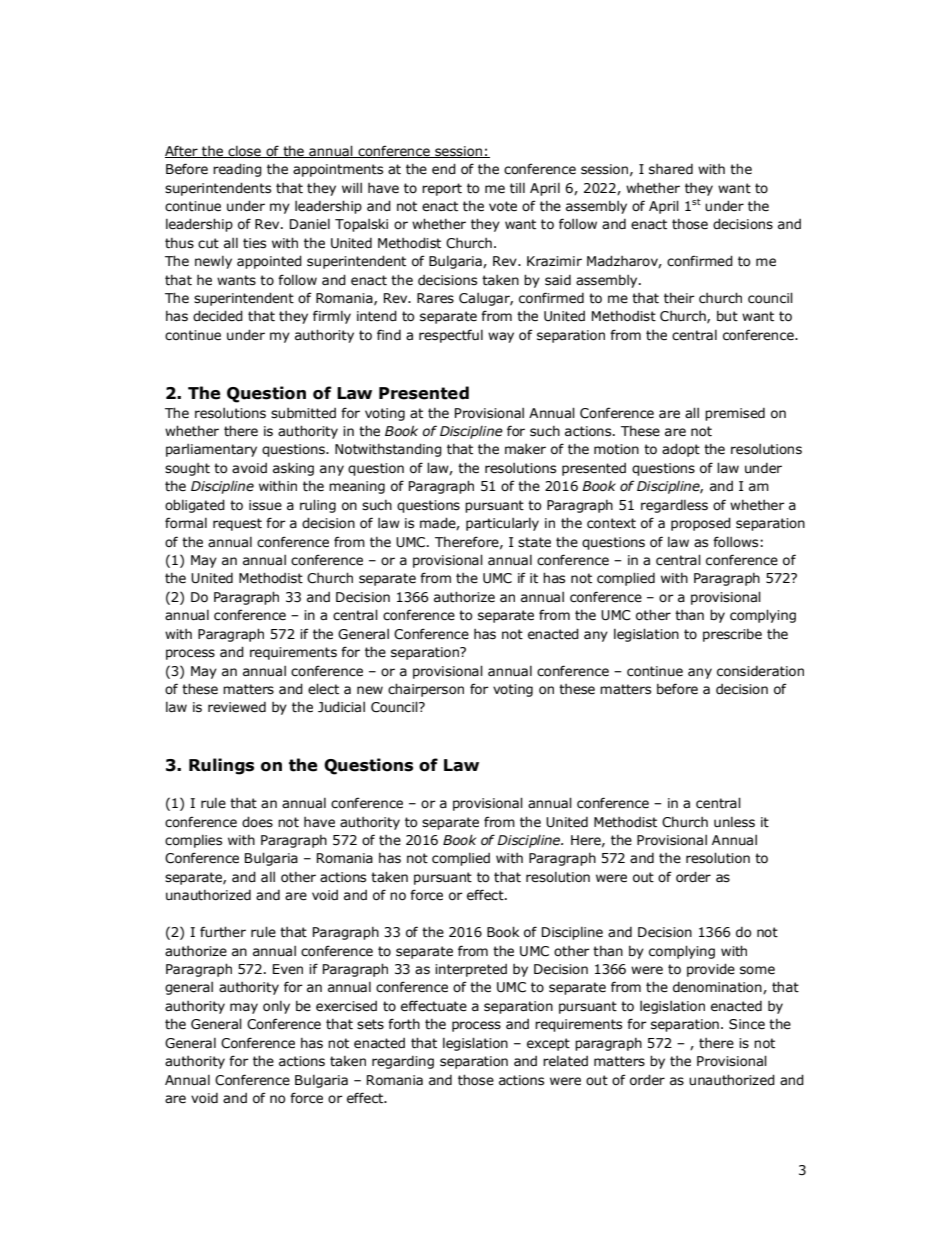  What do you see at coordinates (211, 450) in the screenshot?
I see `parliamentary` at bounding box center [211, 450].
